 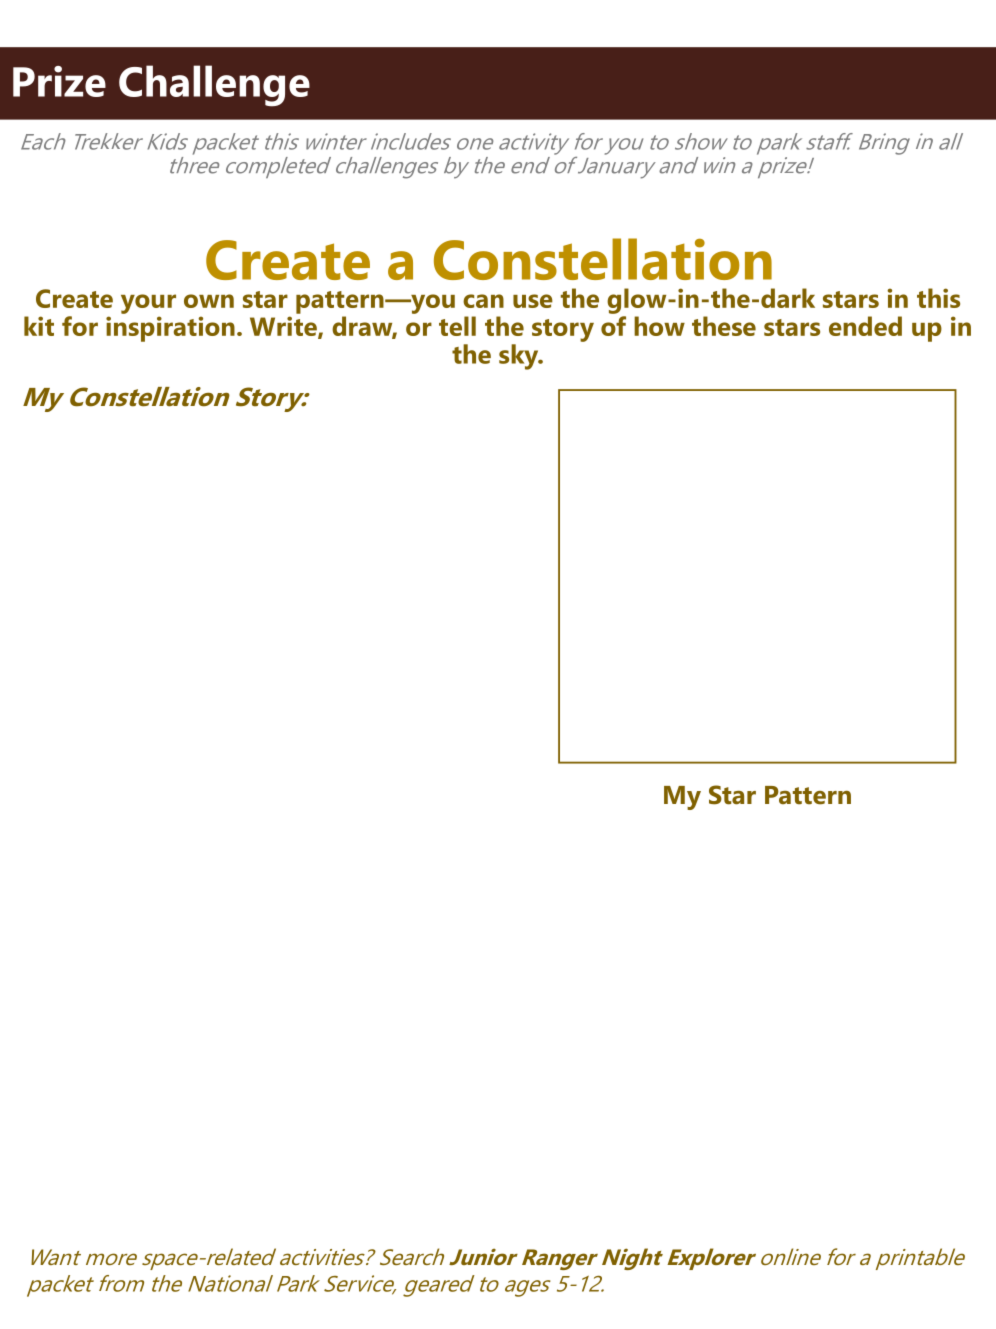 What do you see at coordinates (865, 326) in the screenshot?
I see `ended` at bounding box center [865, 326].
